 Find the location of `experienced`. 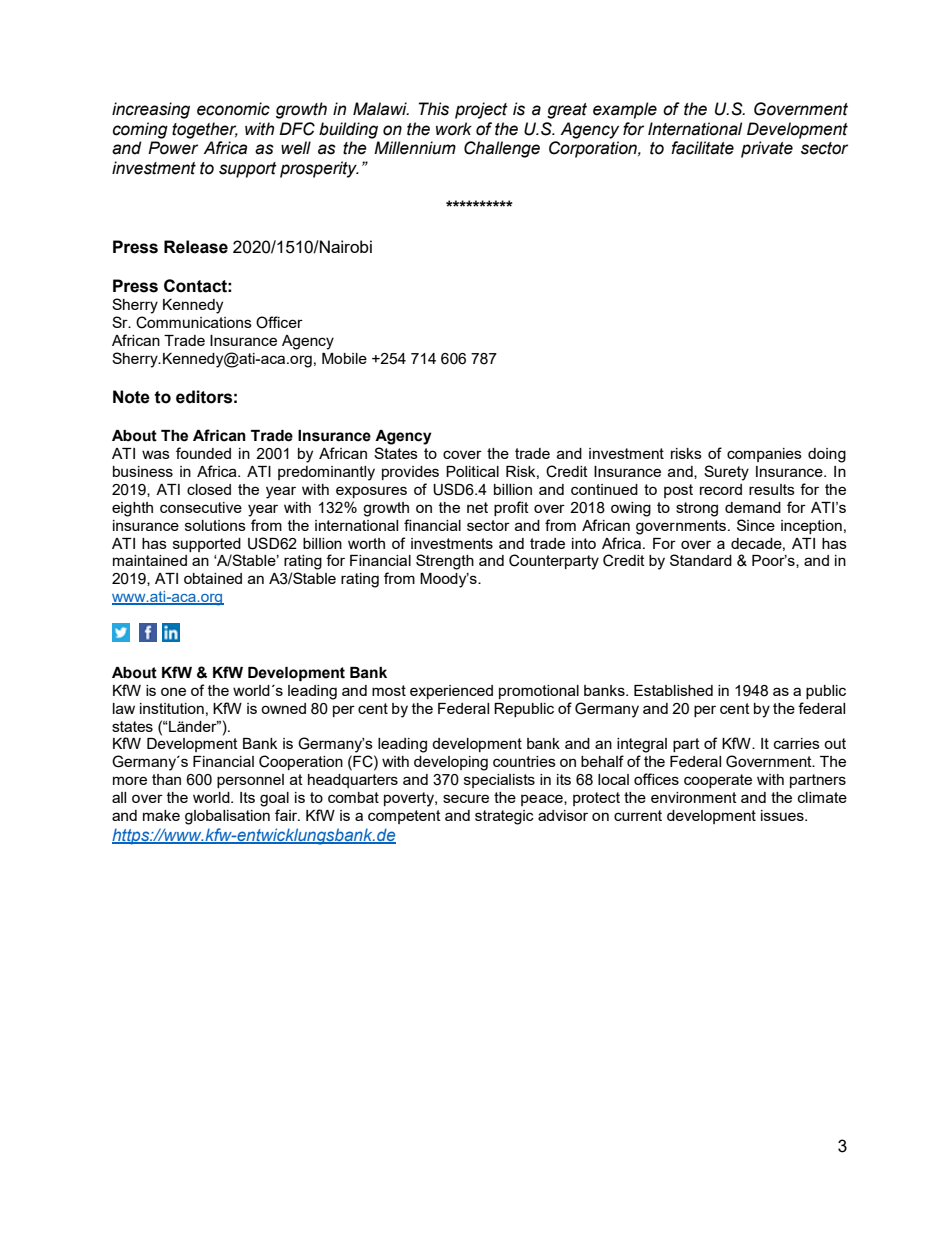

experienced is located at coordinates (451, 692).
